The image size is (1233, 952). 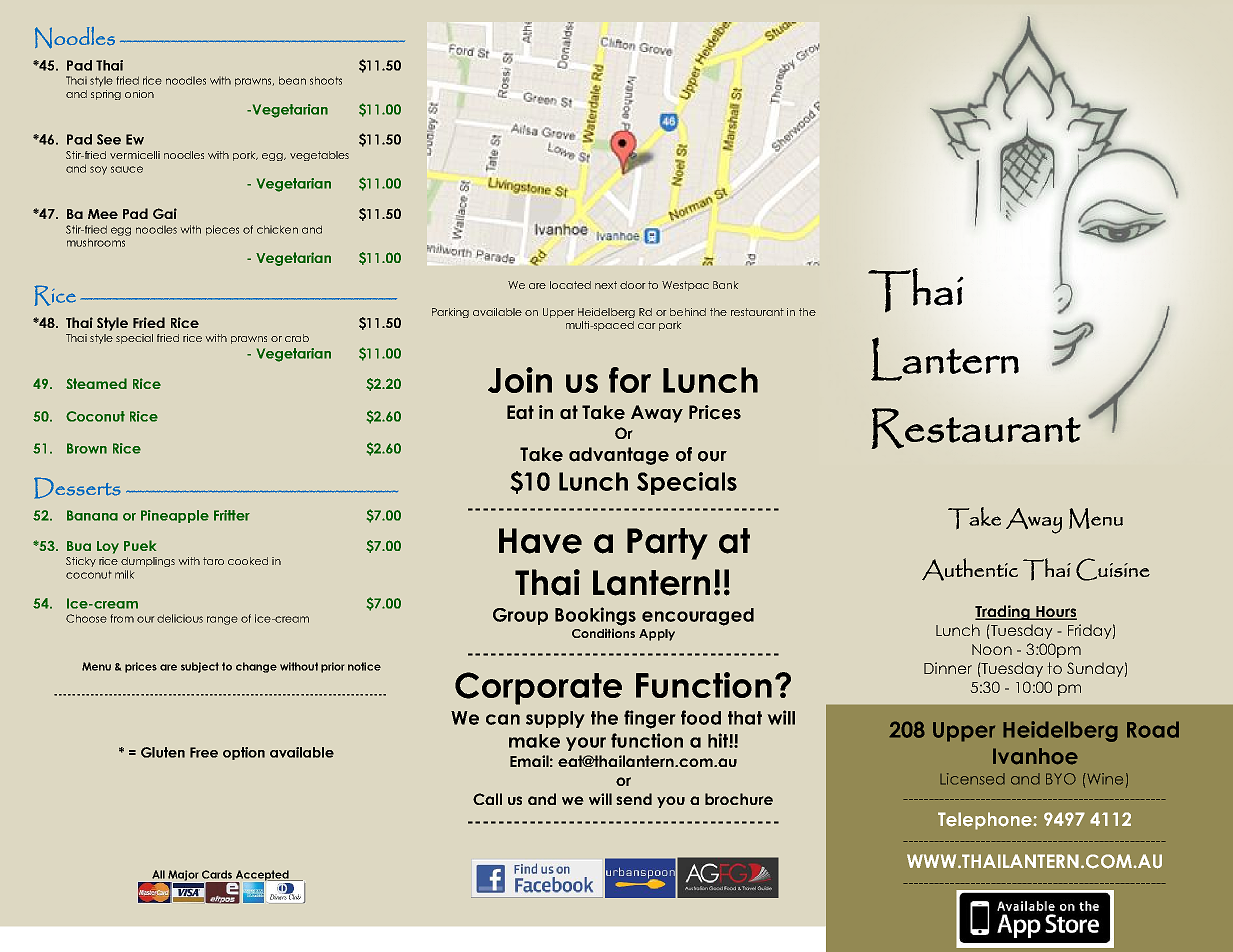 What do you see at coordinates (603, 633) in the screenshot?
I see `Conditions` at bounding box center [603, 633].
